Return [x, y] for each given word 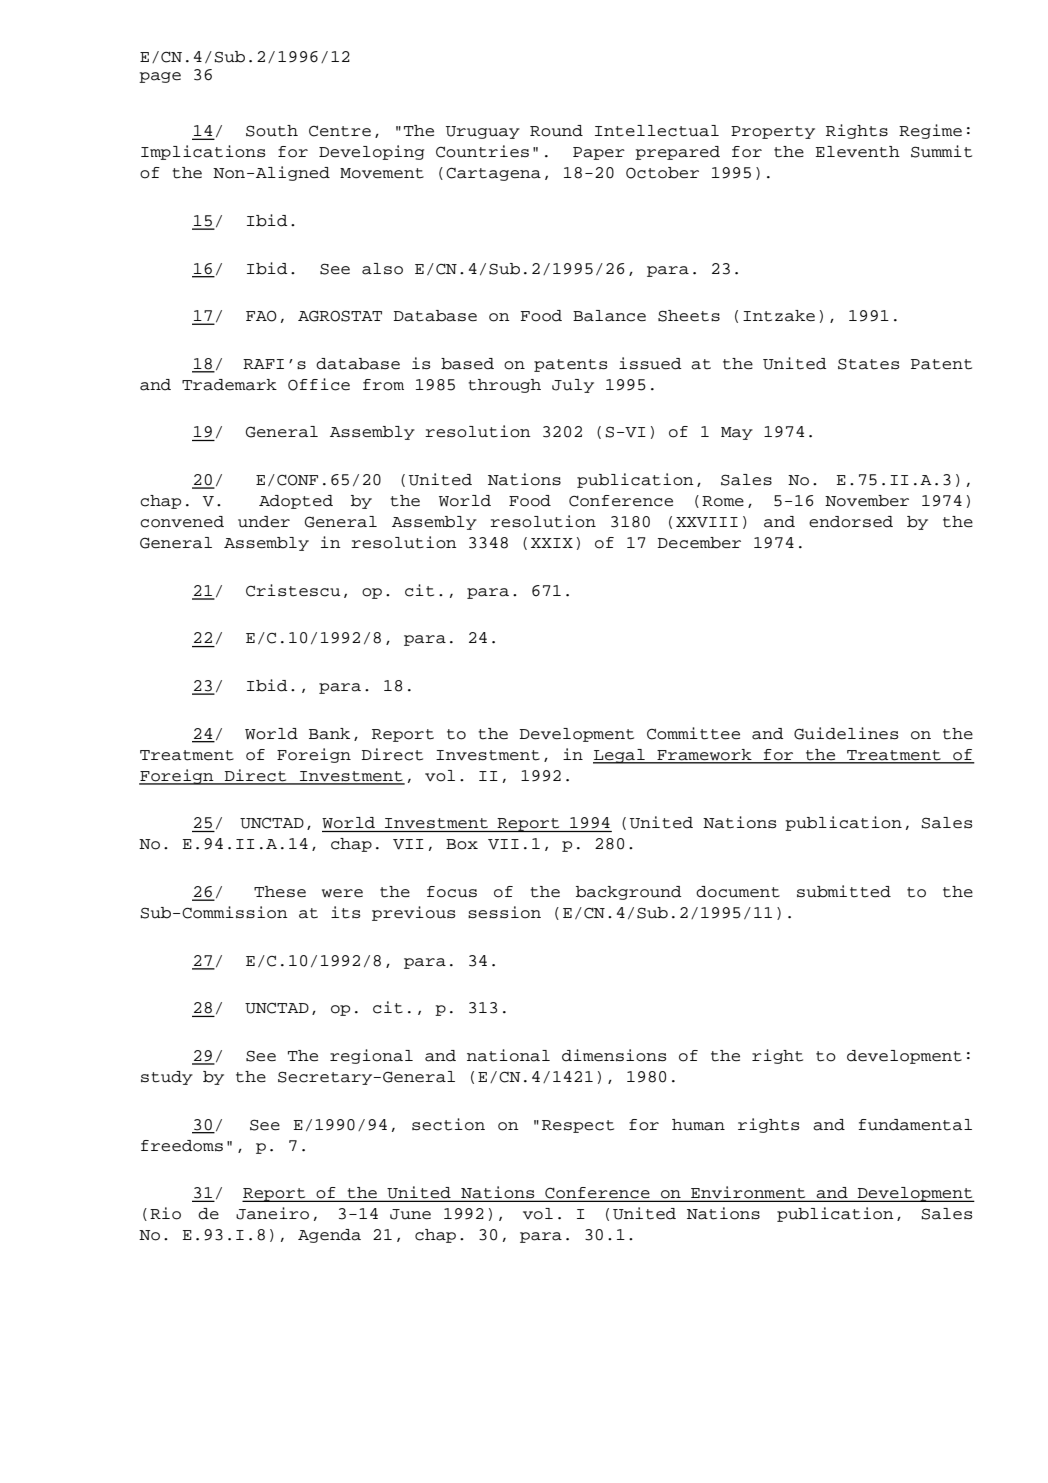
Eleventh [858, 152]
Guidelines [846, 733]
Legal [620, 756]
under [264, 522]
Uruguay [483, 132]
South [272, 131]
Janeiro [272, 1213]
